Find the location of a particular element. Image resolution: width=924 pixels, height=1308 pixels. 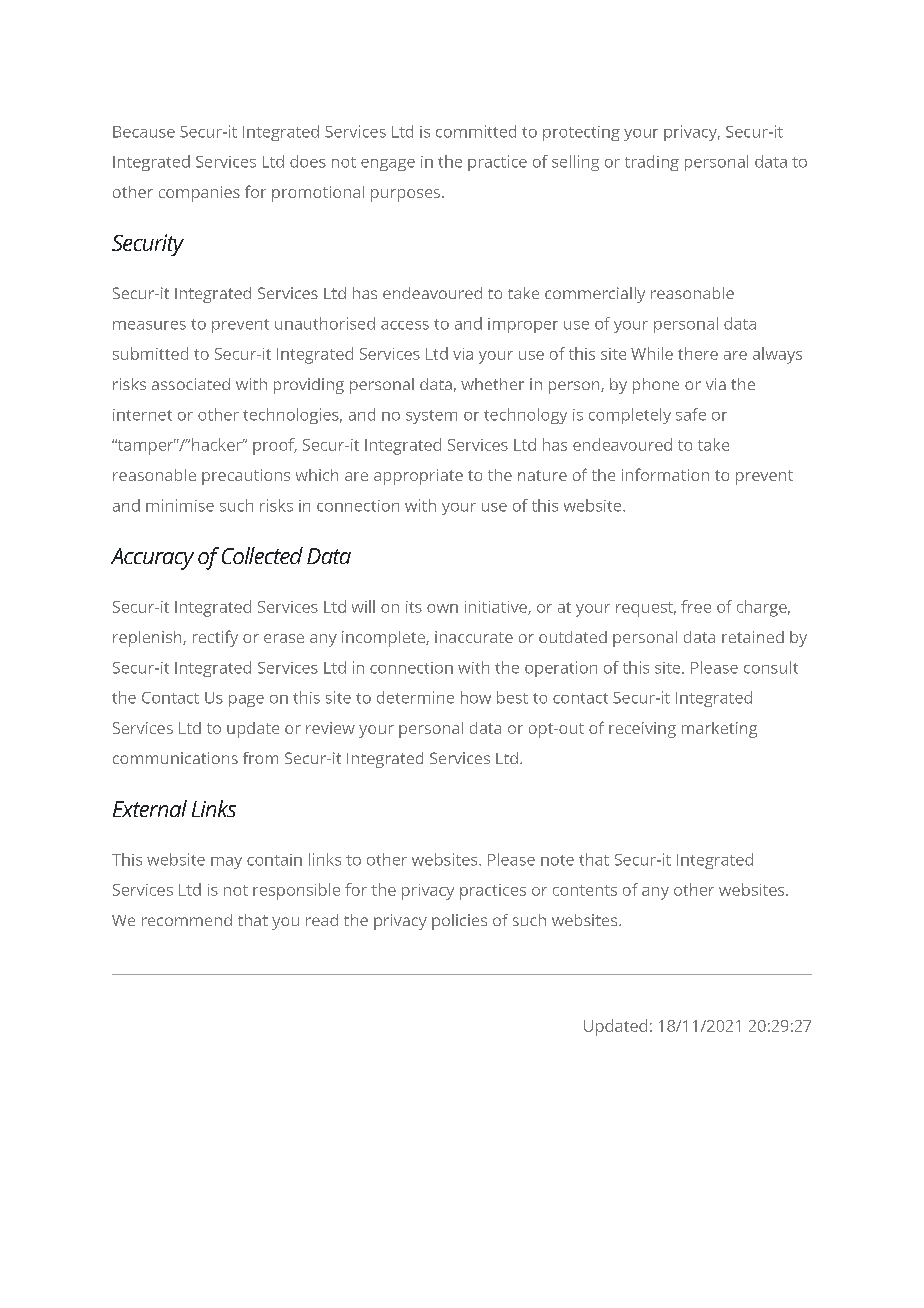

appropriate is located at coordinates (418, 477).
